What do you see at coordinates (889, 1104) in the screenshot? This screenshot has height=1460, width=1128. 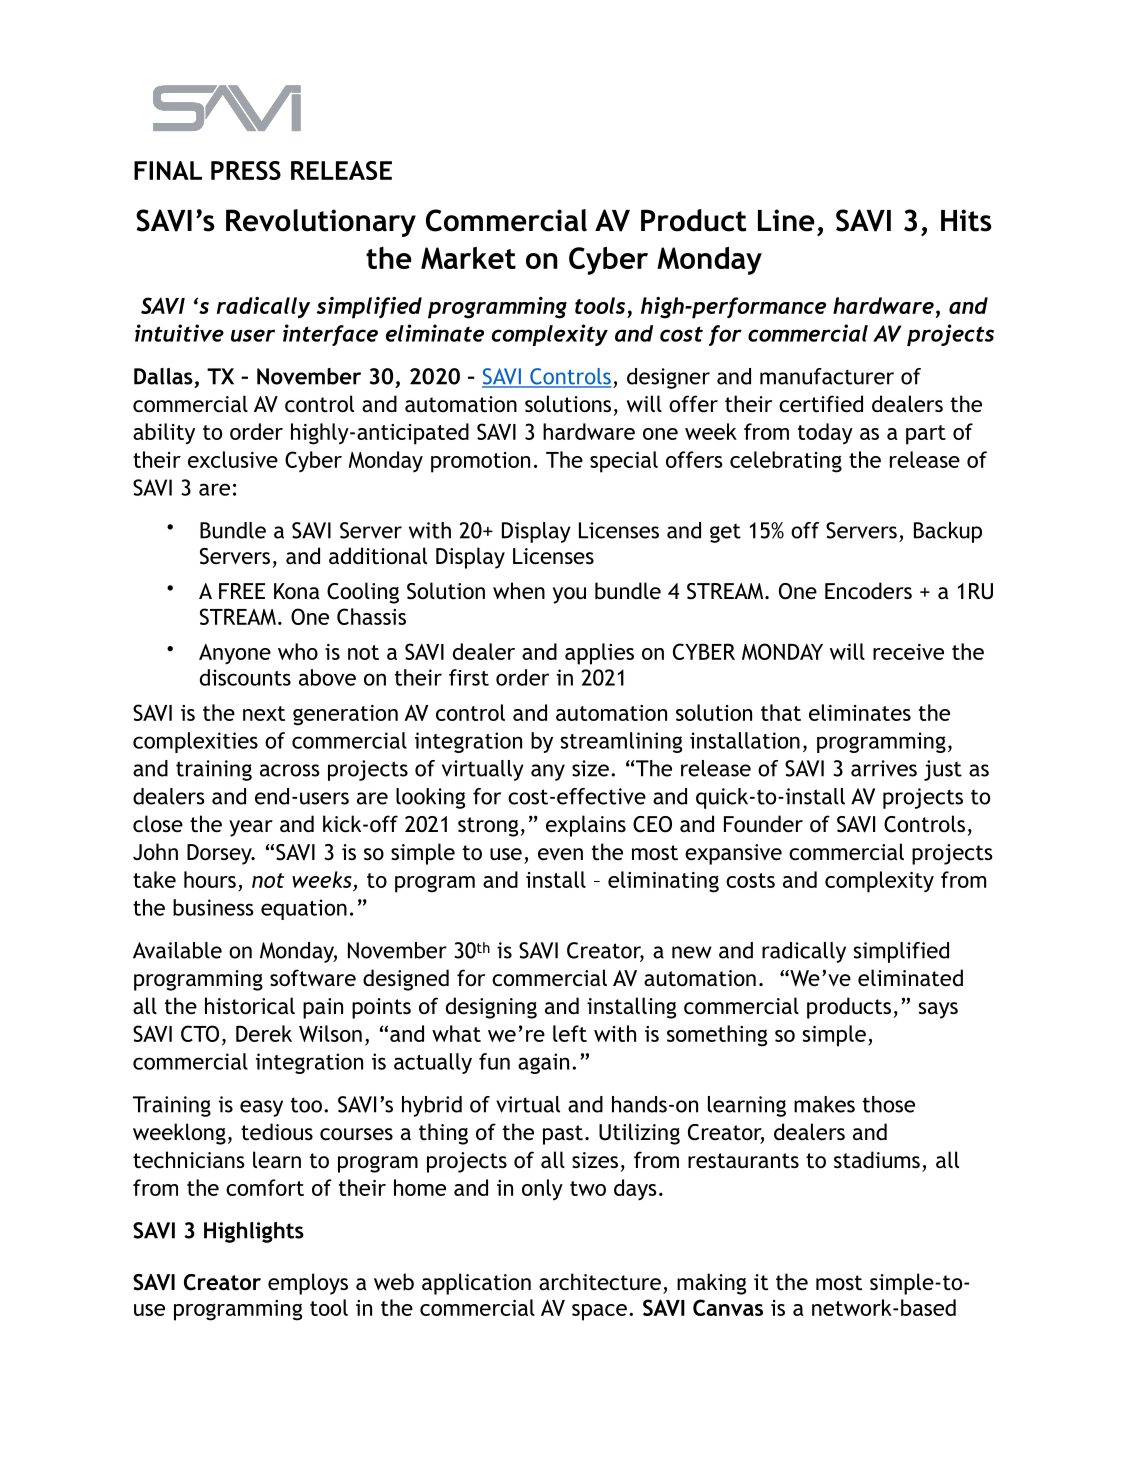 I see `those` at bounding box center [889, 1104].
